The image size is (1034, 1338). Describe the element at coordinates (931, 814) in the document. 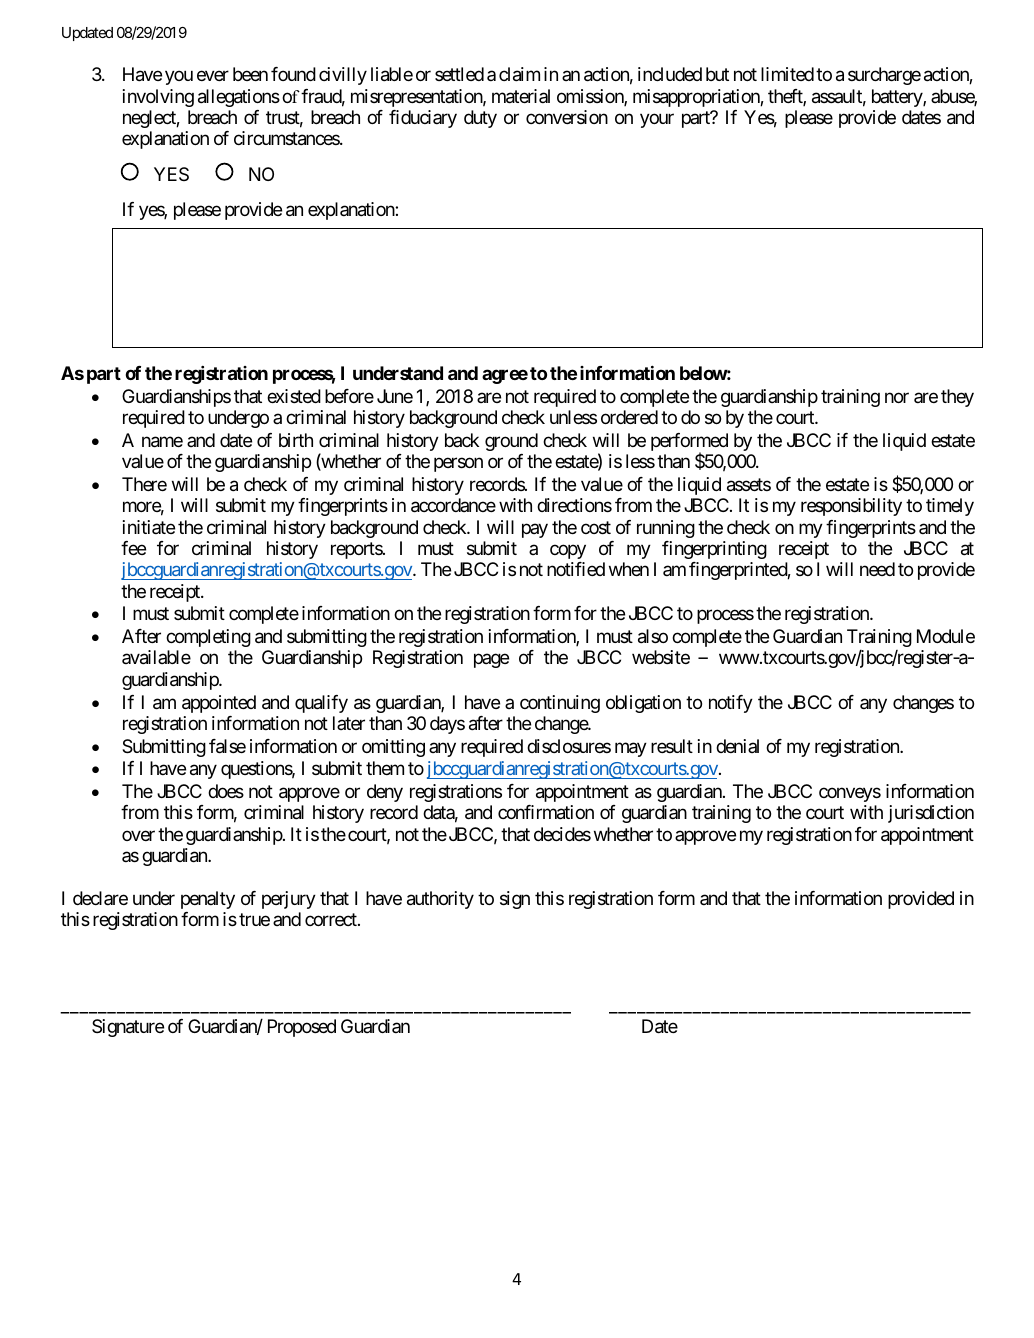

I see `jurisdiction` at that location.
